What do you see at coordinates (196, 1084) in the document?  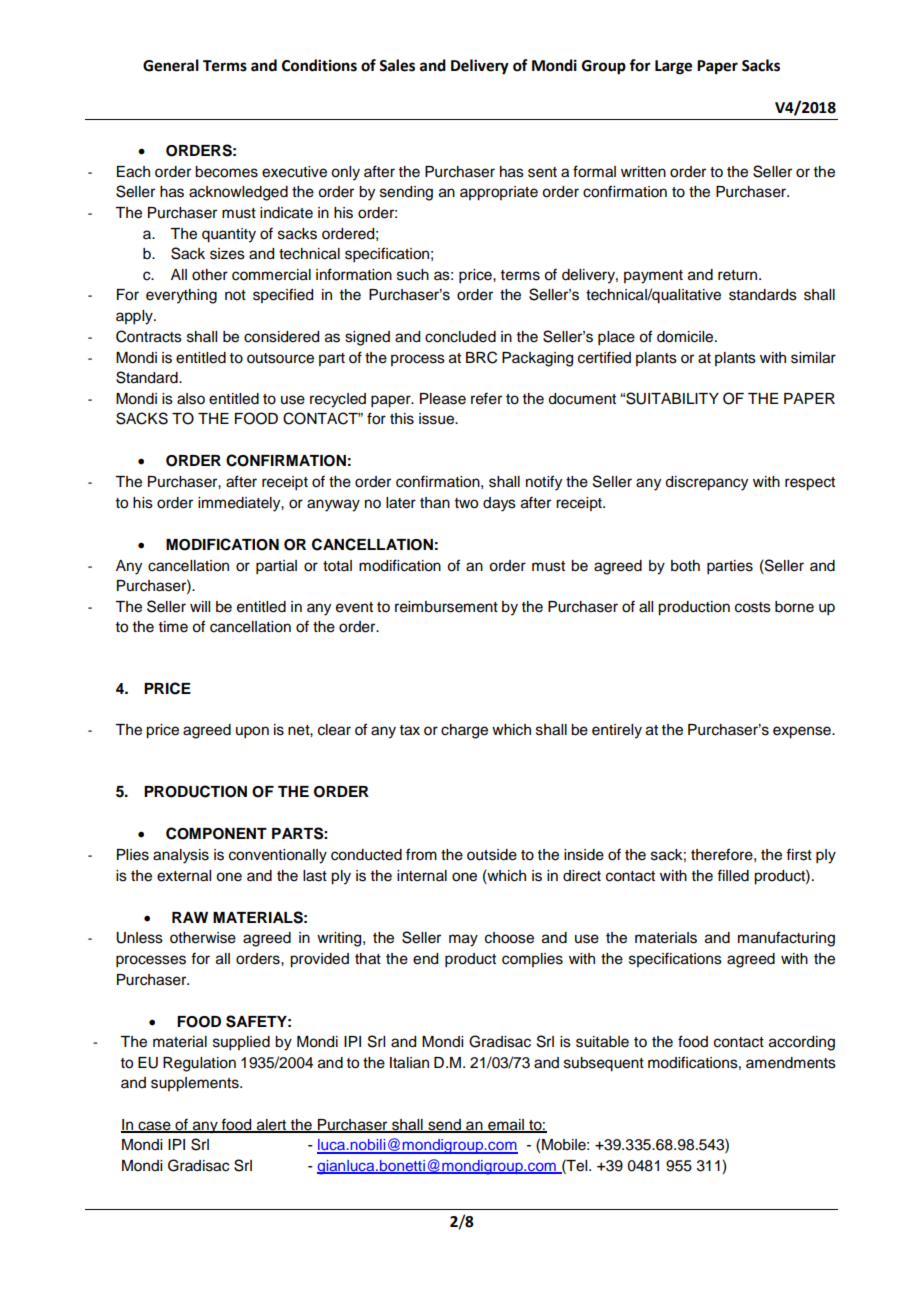 I see `supplements` at bounding box center [196, 1084].
